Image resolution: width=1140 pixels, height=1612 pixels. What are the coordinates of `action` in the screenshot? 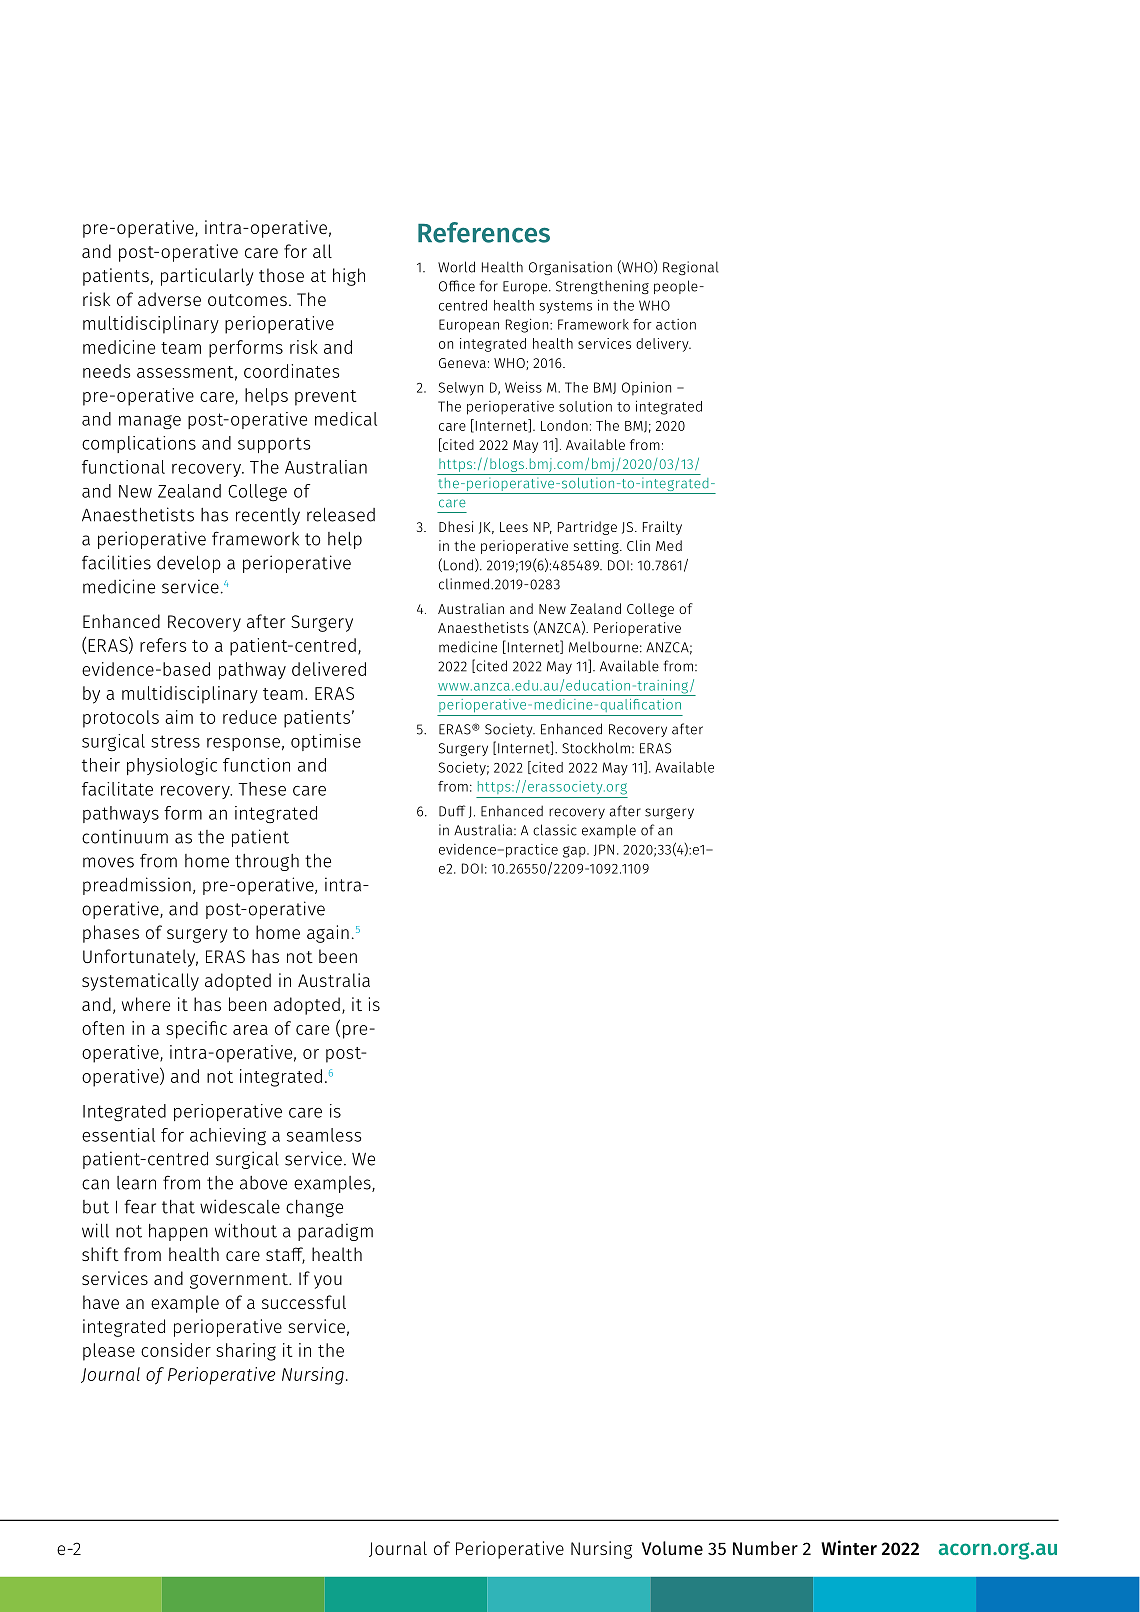 It's located at (676, 324).
